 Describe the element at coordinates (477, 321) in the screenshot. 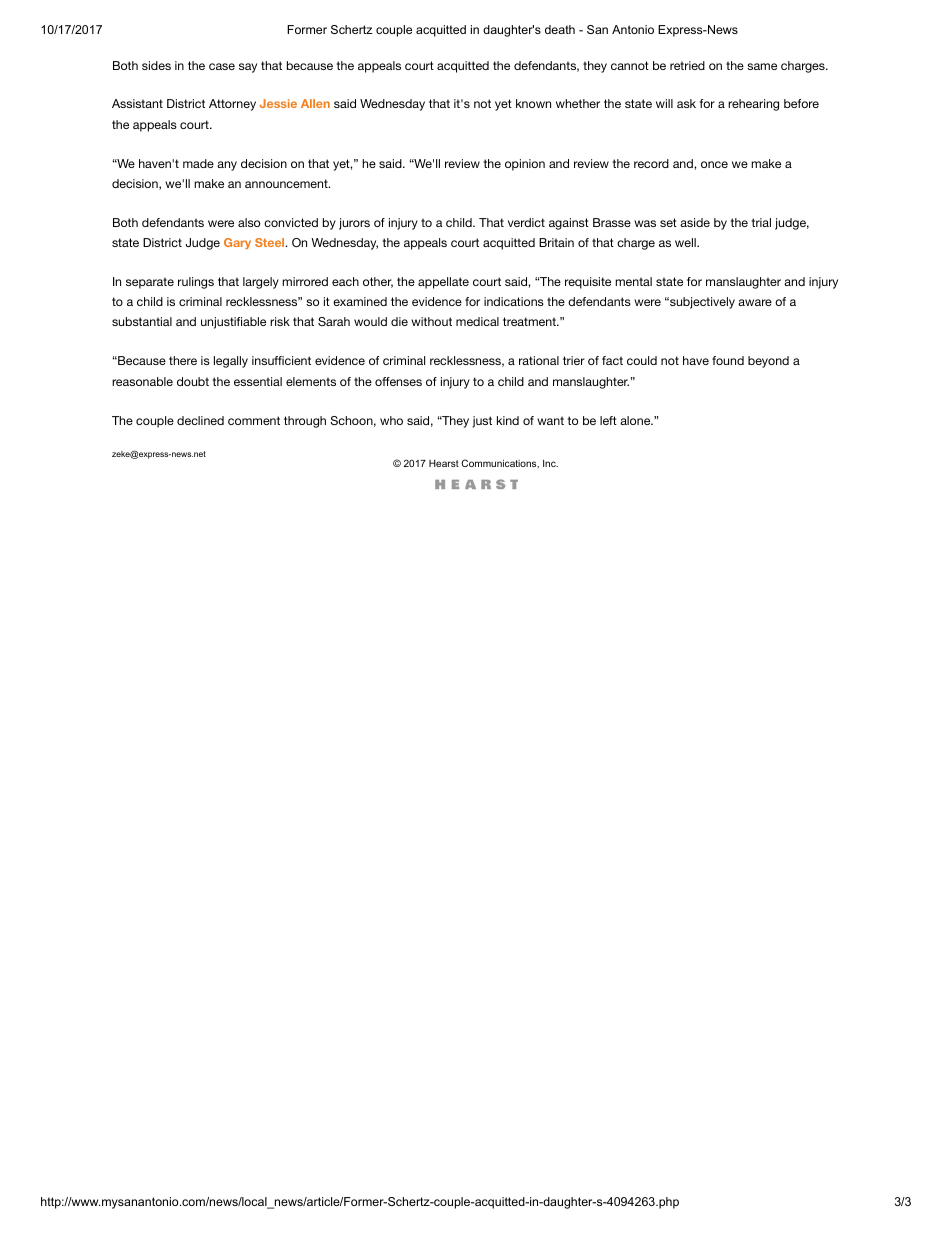

I see `medical` at that location.
